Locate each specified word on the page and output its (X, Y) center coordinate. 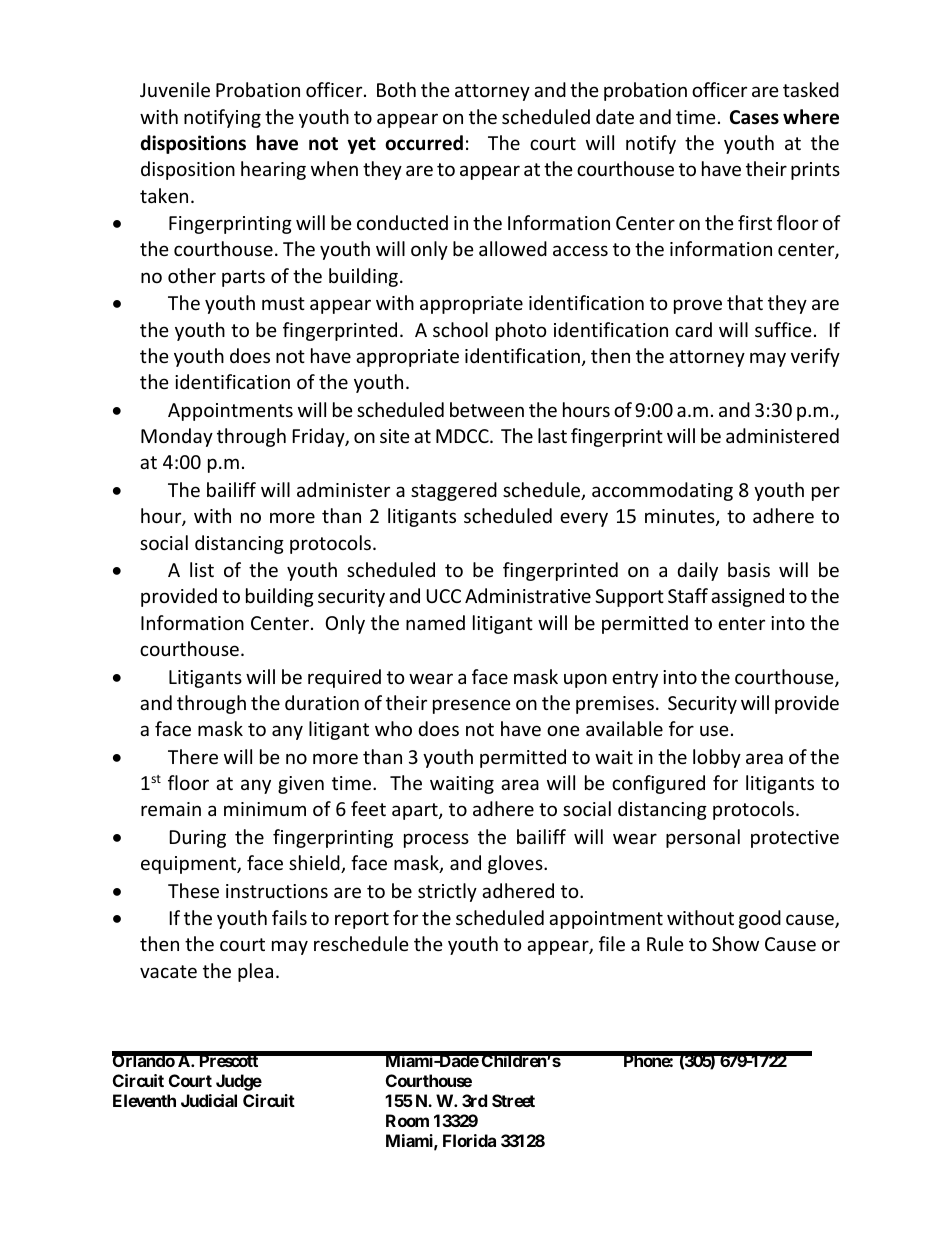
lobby (717, 758)
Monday (177, 437)
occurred (424, 143)
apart (416, 811)
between (487, 409)
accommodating (662, 491)
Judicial (209, 1100)
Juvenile (175, 89)
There (193, 756)
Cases (754, 117)
